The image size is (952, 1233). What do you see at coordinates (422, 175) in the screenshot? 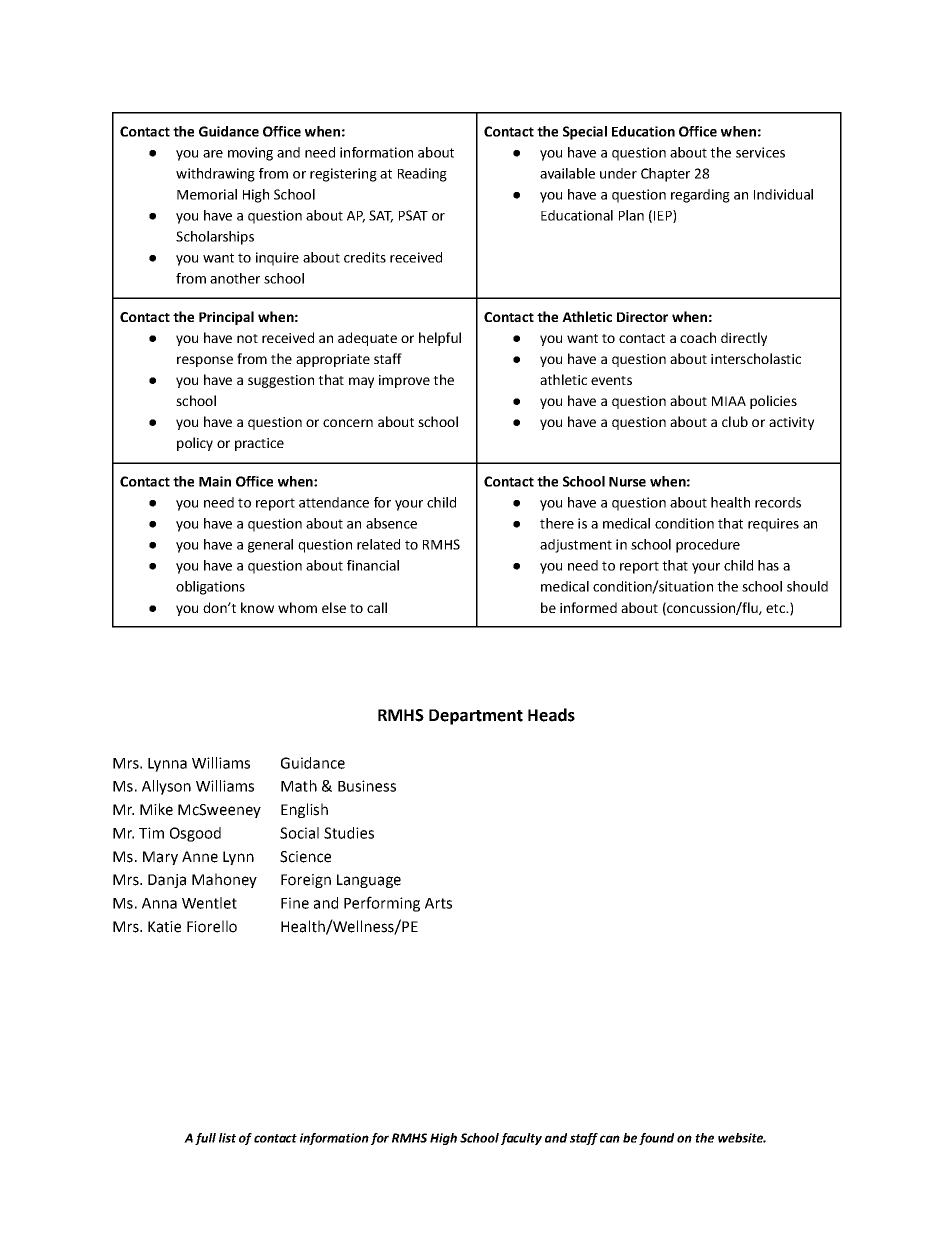
I see `Reading` at bounding box center [422, 175].
